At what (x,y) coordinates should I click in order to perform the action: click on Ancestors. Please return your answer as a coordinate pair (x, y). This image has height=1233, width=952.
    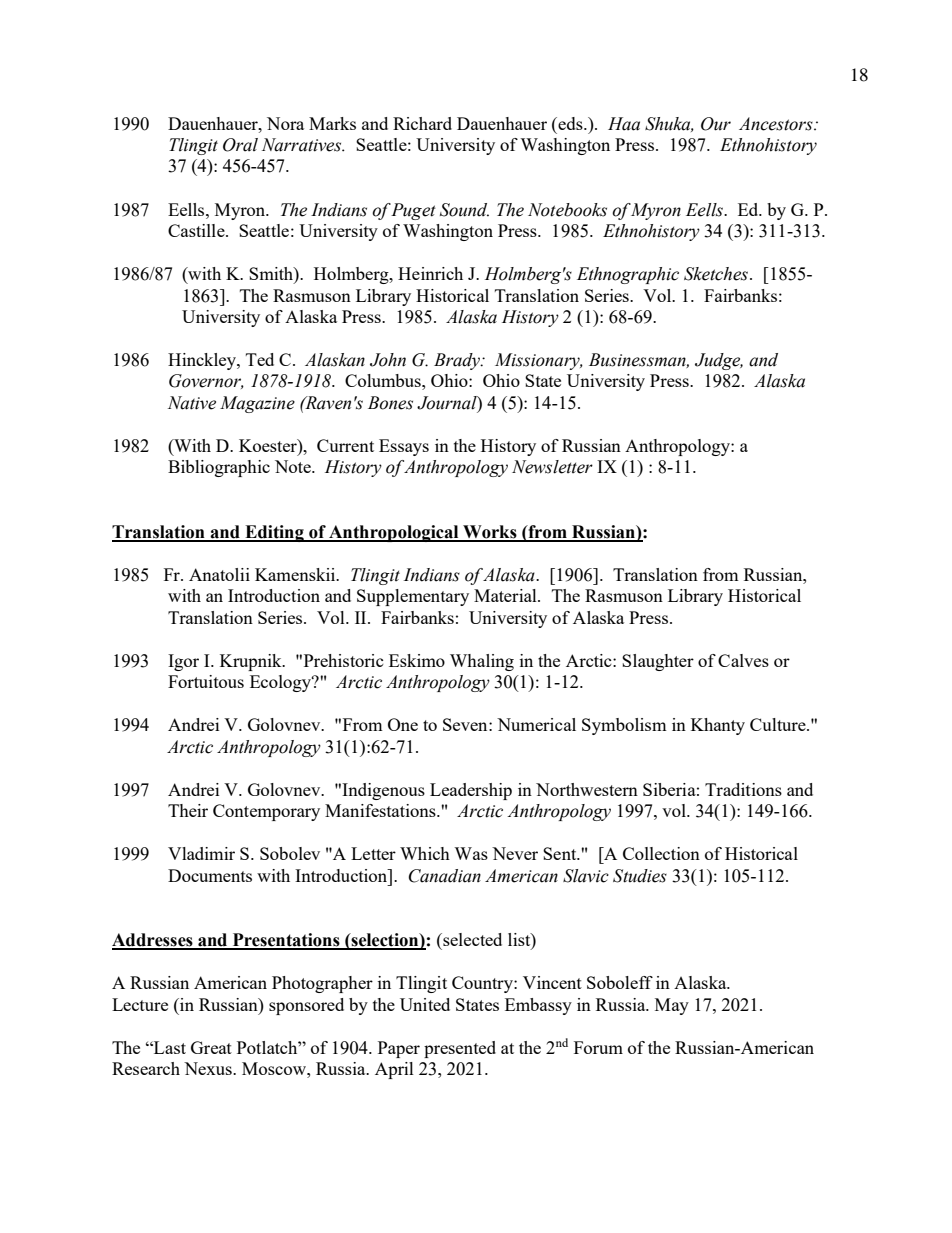
    Looking at the image, I should click on (777, 124).
